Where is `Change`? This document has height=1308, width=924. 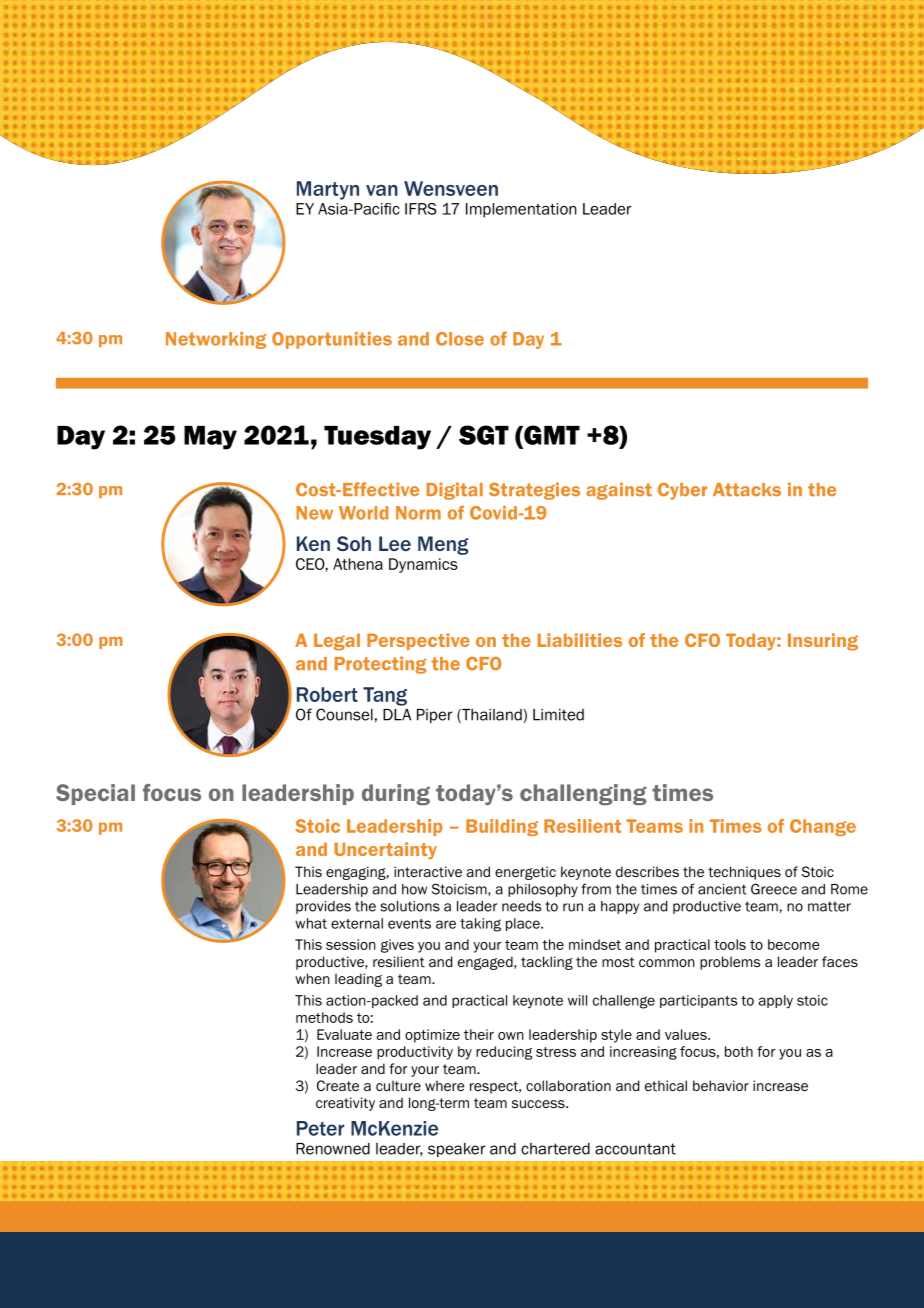 Change is located at coordinates (823, 827).
